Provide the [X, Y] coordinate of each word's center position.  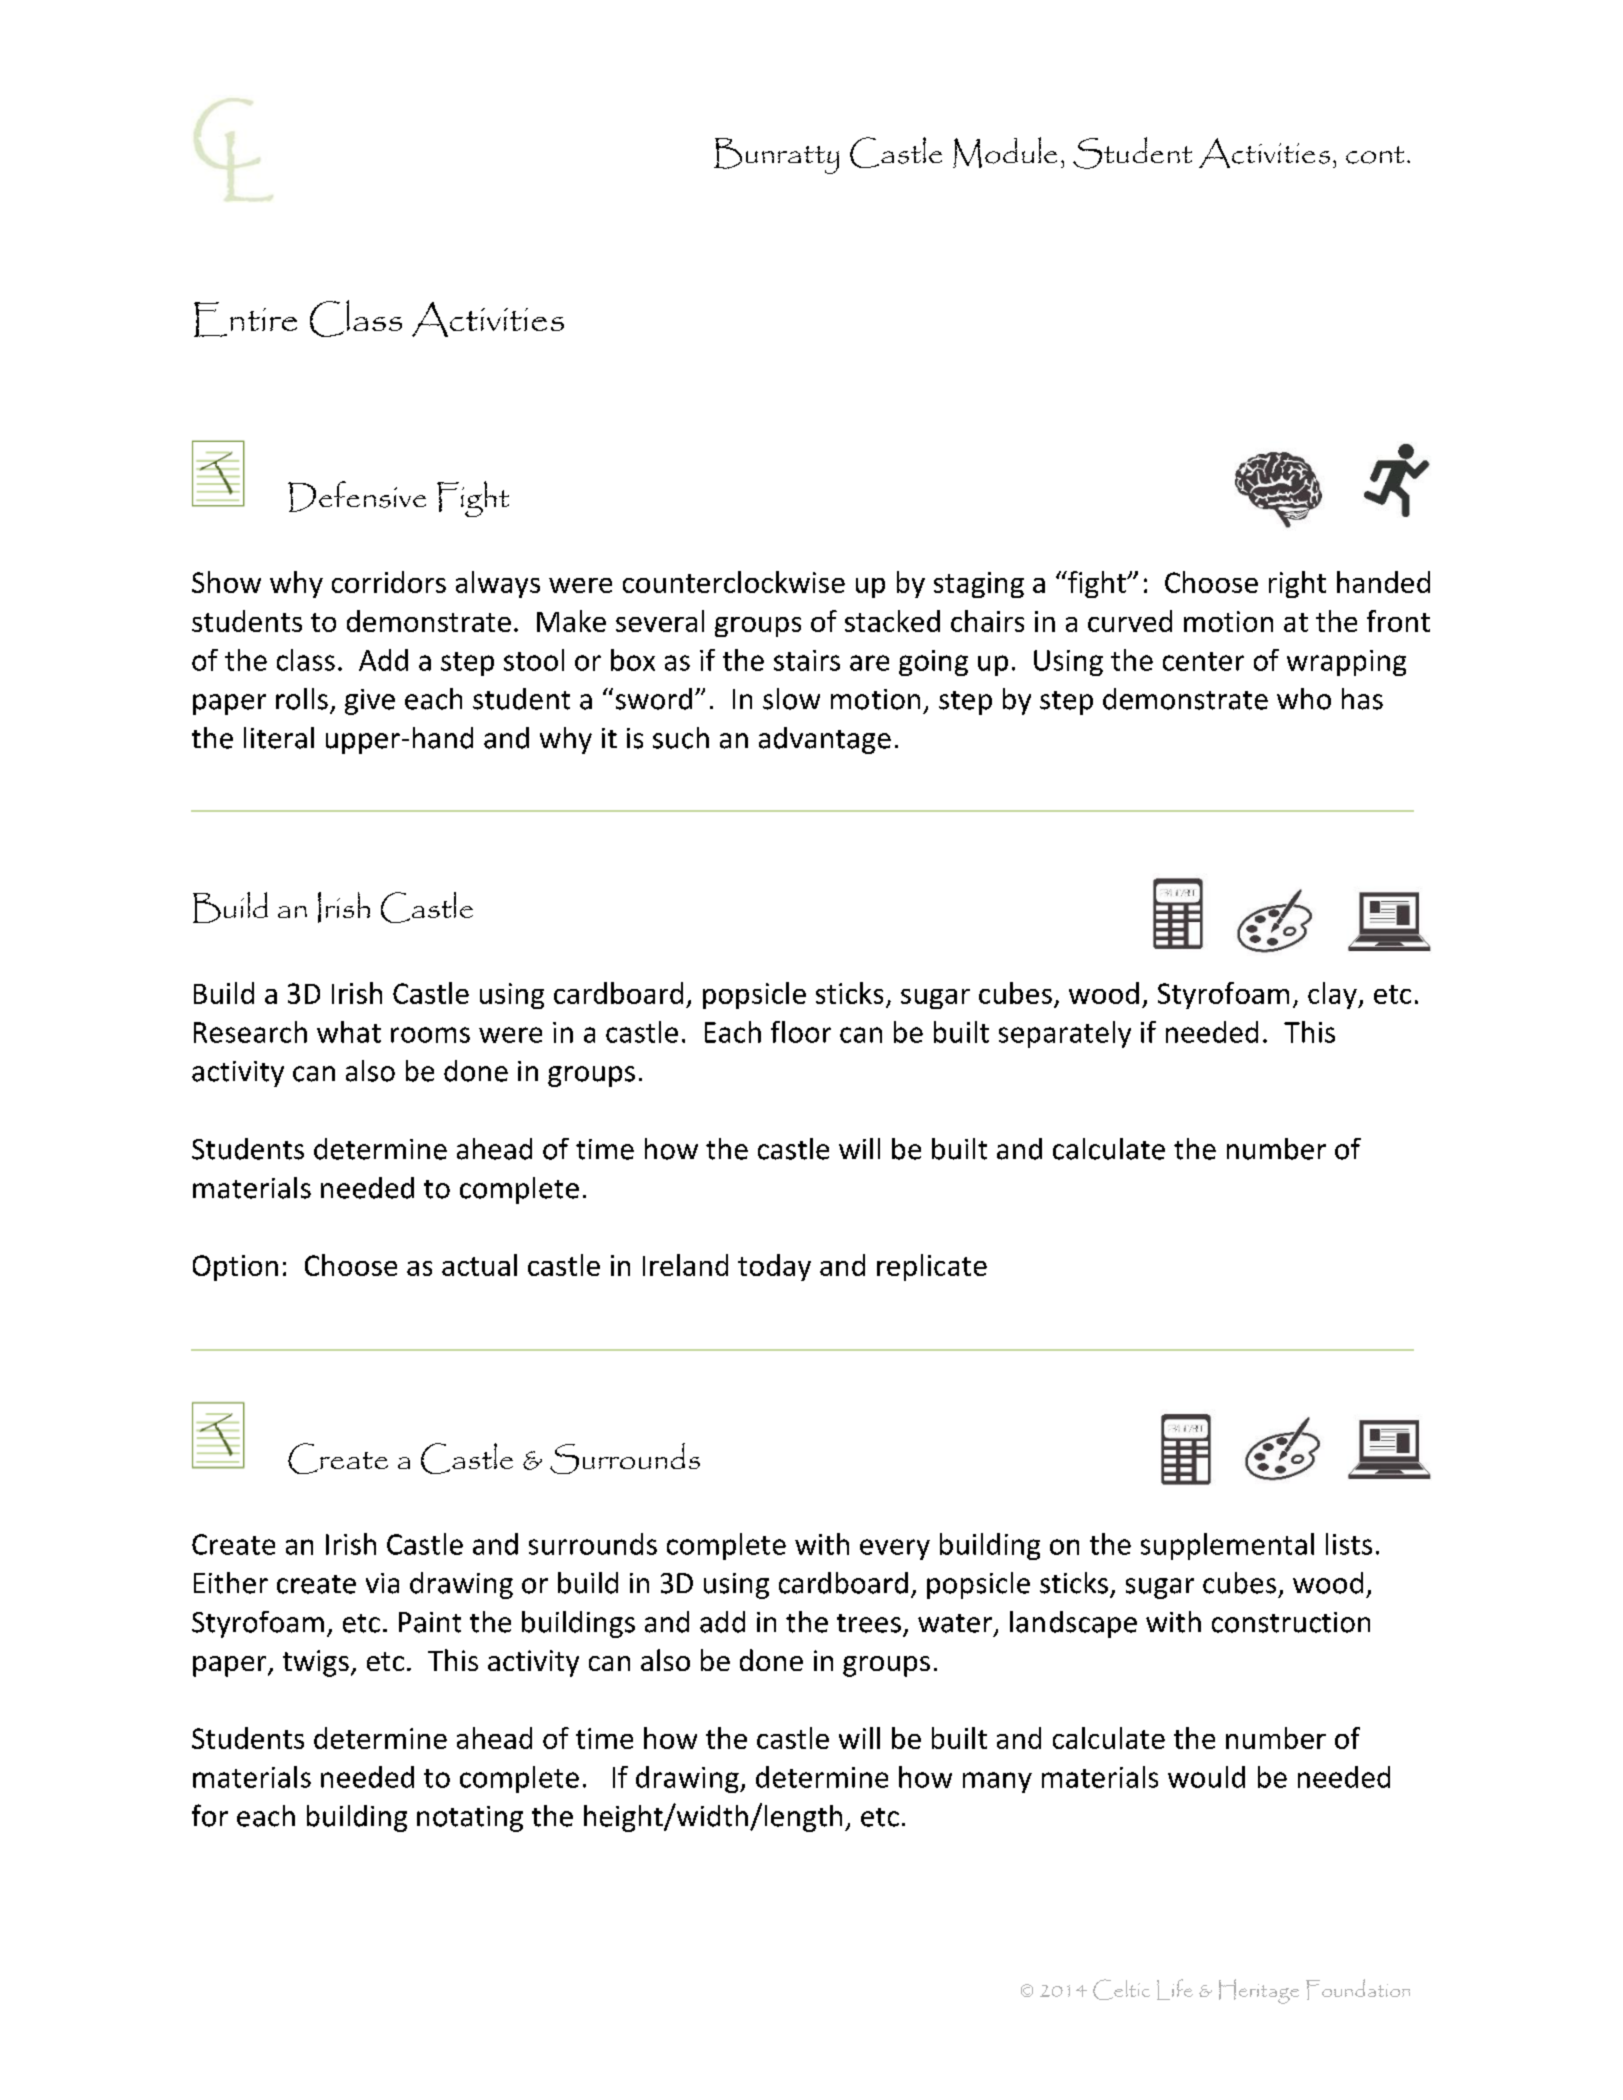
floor [801, 1032]
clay [1333, 995]
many [997, 1782]
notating [470, 1819]
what [349, 1032]
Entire [245, 319]
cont [1375, 155]
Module [1005, 152]
